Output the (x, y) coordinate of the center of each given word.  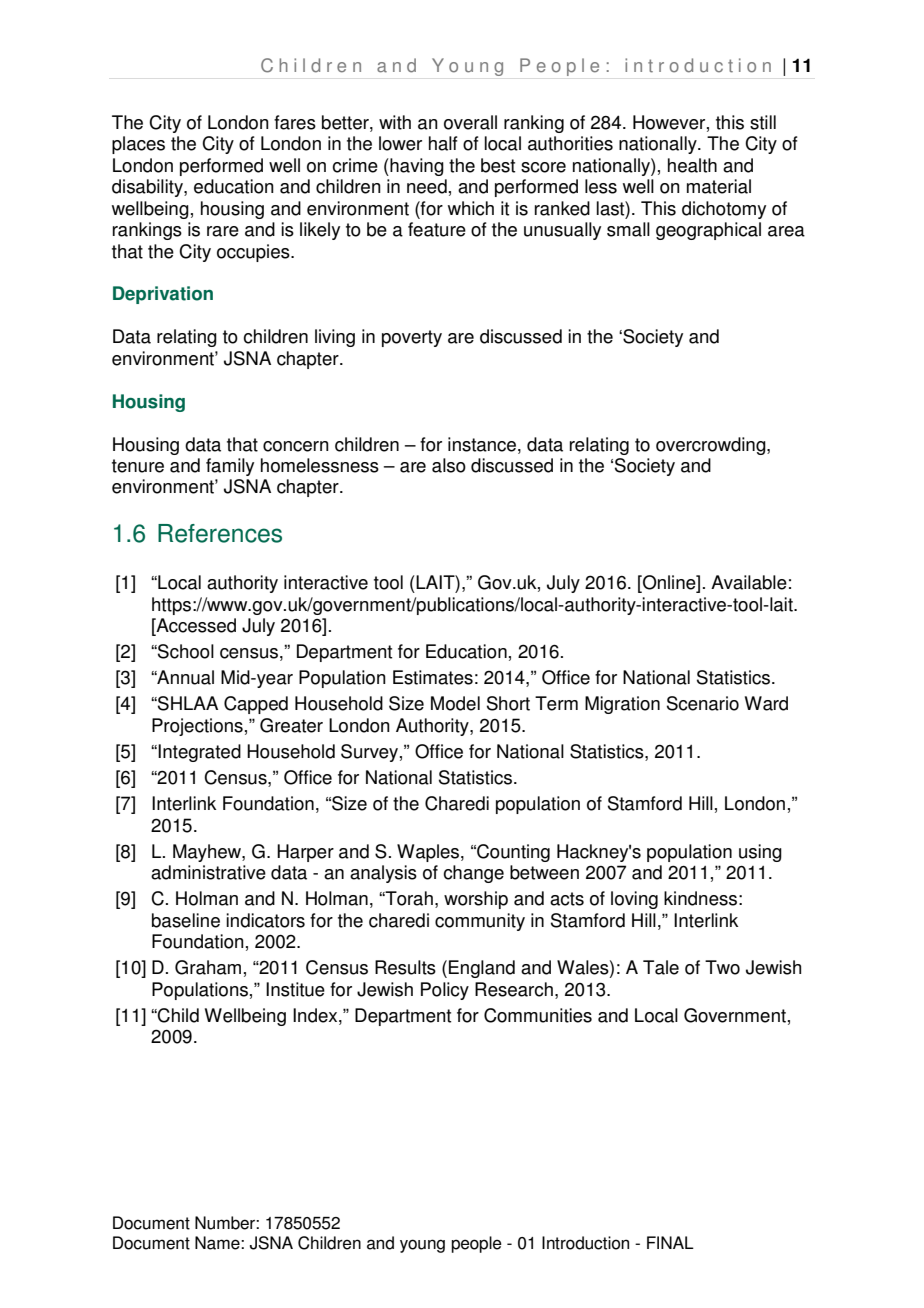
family (230, 467)
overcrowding (712, 446)
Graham (208, 967)
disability (148, 188)
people (476, 1244)
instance (483, 444)
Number (226, 1223)
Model (455, 703)
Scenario (703, 703)
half (443, 143)
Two (722, 967)
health (692, 165)
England (482, 969)
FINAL (670, 1242)
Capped (256, 705)
